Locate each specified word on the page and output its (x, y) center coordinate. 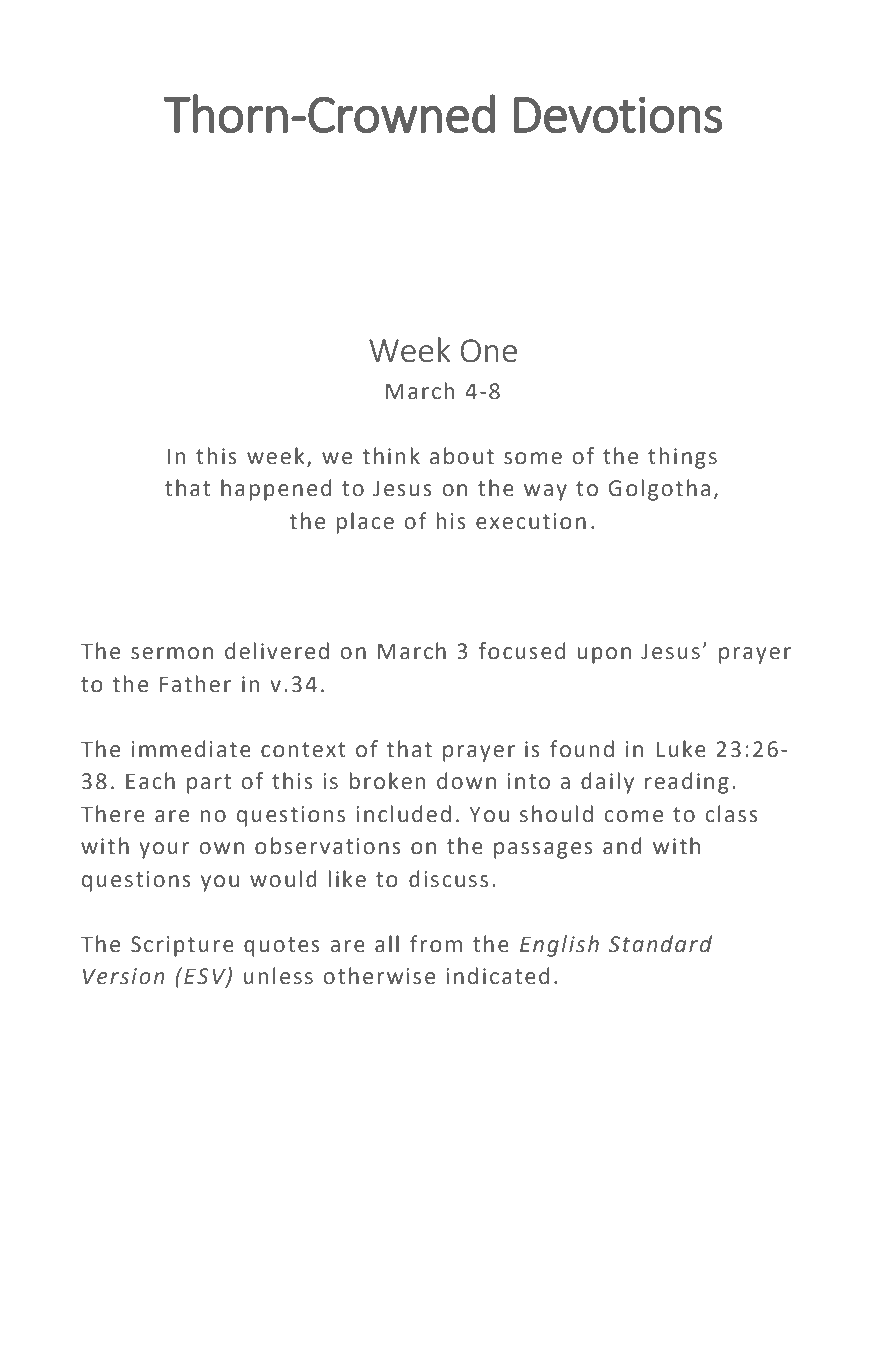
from (436, 944)
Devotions (618, 114)
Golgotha (659, 490)
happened (276, 490)
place (365, 523)
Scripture (182, 946)
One (489, 350)
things (682, 458)
